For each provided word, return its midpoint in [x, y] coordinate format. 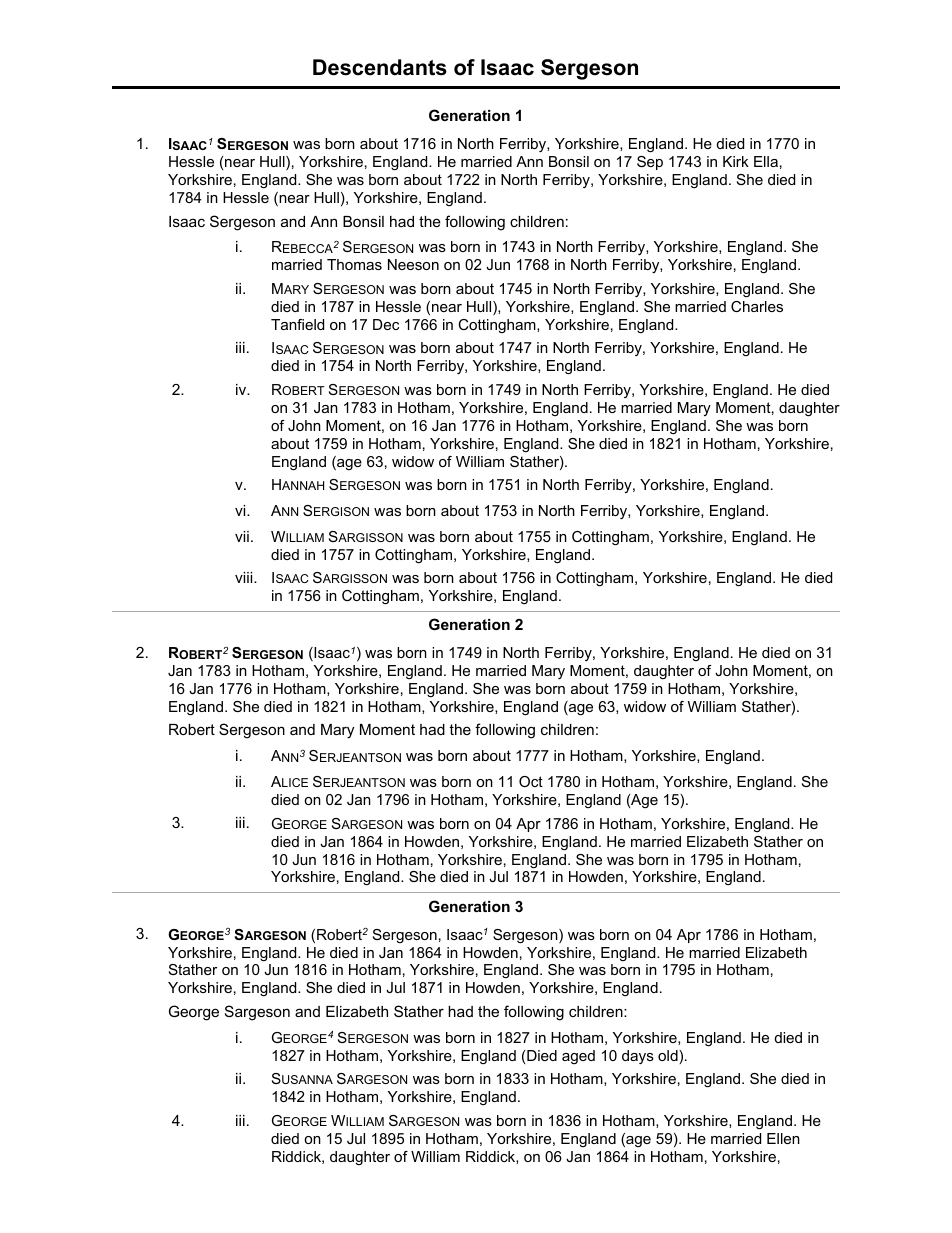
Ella [766, 161]
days [638, 1057]
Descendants [380, 67]
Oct [531, 781]
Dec [386, 324]
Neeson [413, 264]
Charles [757, 306]
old [669, 1057]
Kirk [736, 161]
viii [245, 577]
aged [578, 1057]
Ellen [783, 1138]
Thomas [354, 264]
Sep [650, 163]
